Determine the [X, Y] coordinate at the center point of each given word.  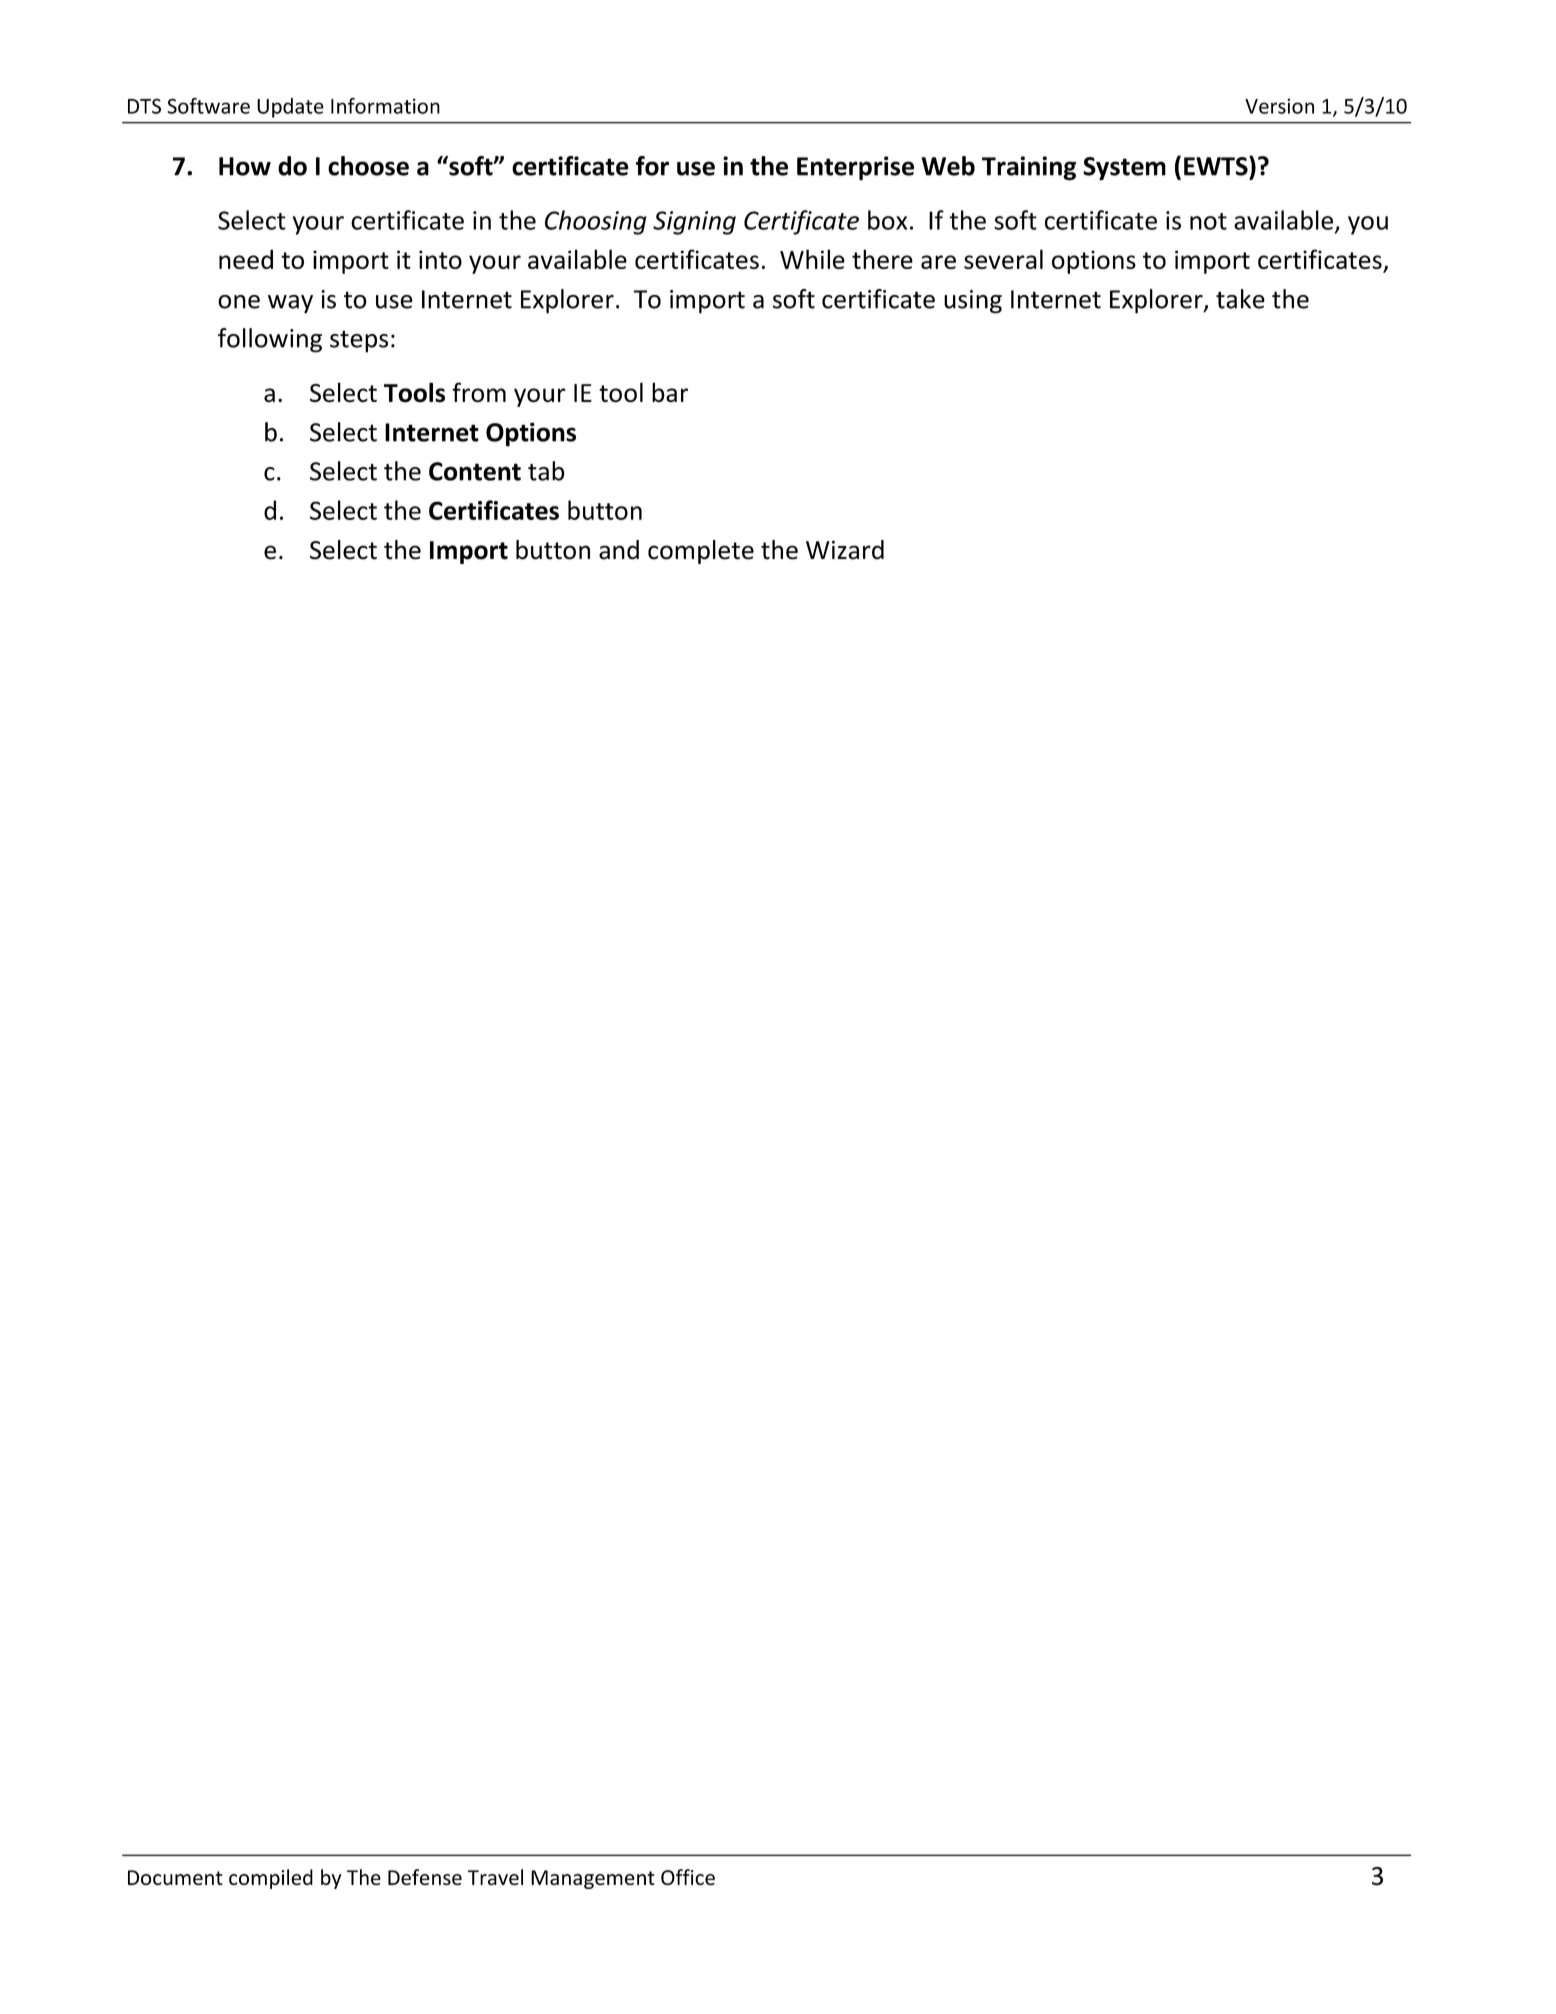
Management [593, 1879]
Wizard [845, 550]
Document [175, 1877]
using [973, 302]
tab [546, 471]
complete [701, 552]
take [1240, 299]
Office [688, 1877]
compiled [271, 1879]
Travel [495, 1877]
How [245, 166]
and [619, 550]
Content [475, 471]
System [1124, 168]
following [270, 340]
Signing [694, 223]
